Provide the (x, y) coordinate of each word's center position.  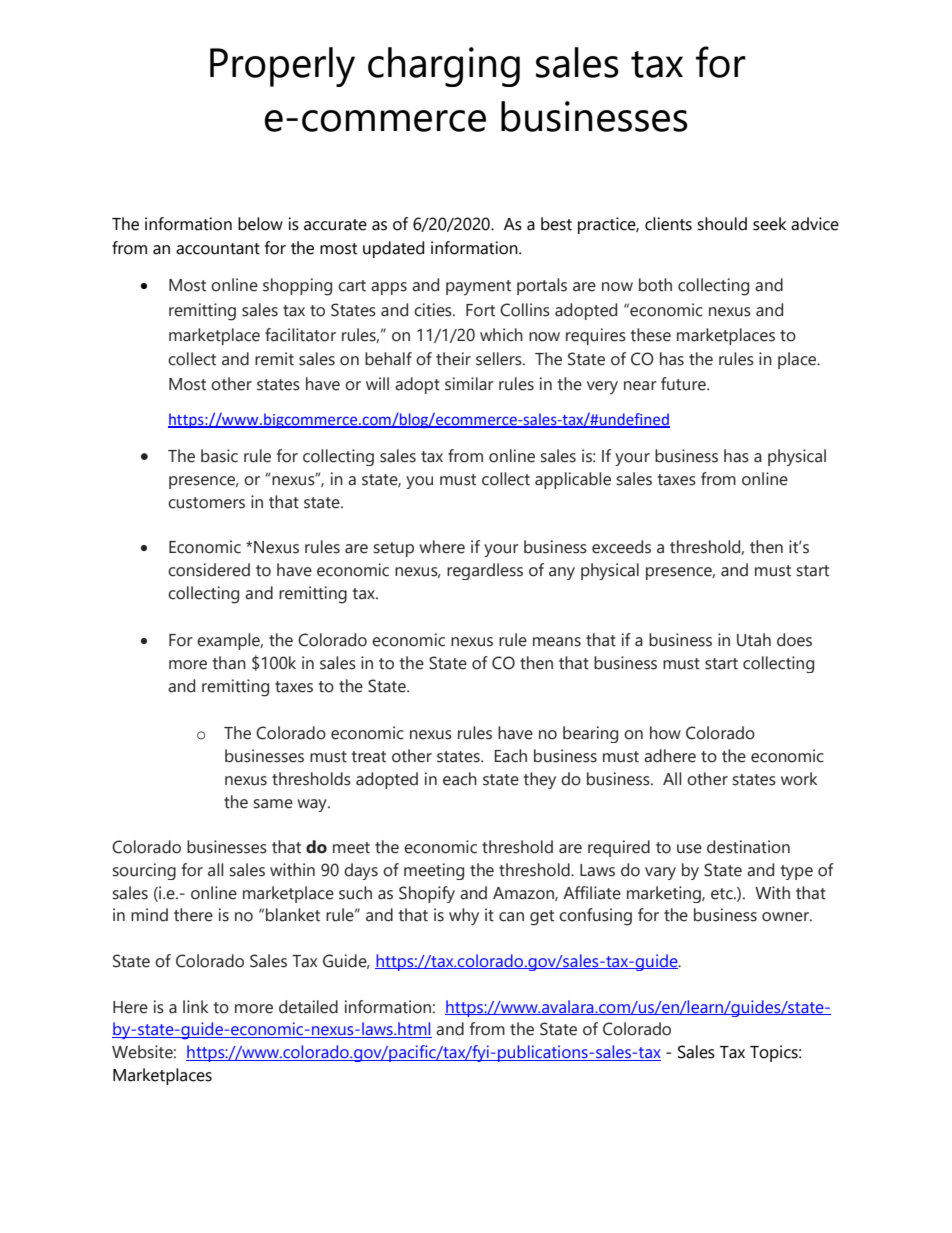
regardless (485, 571)
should (722, 224)
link (195, 1006)
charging (444, 67)
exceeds (621, 547)
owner (786, 917)
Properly (282, 67)
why (464, 917)
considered (209, 570)
